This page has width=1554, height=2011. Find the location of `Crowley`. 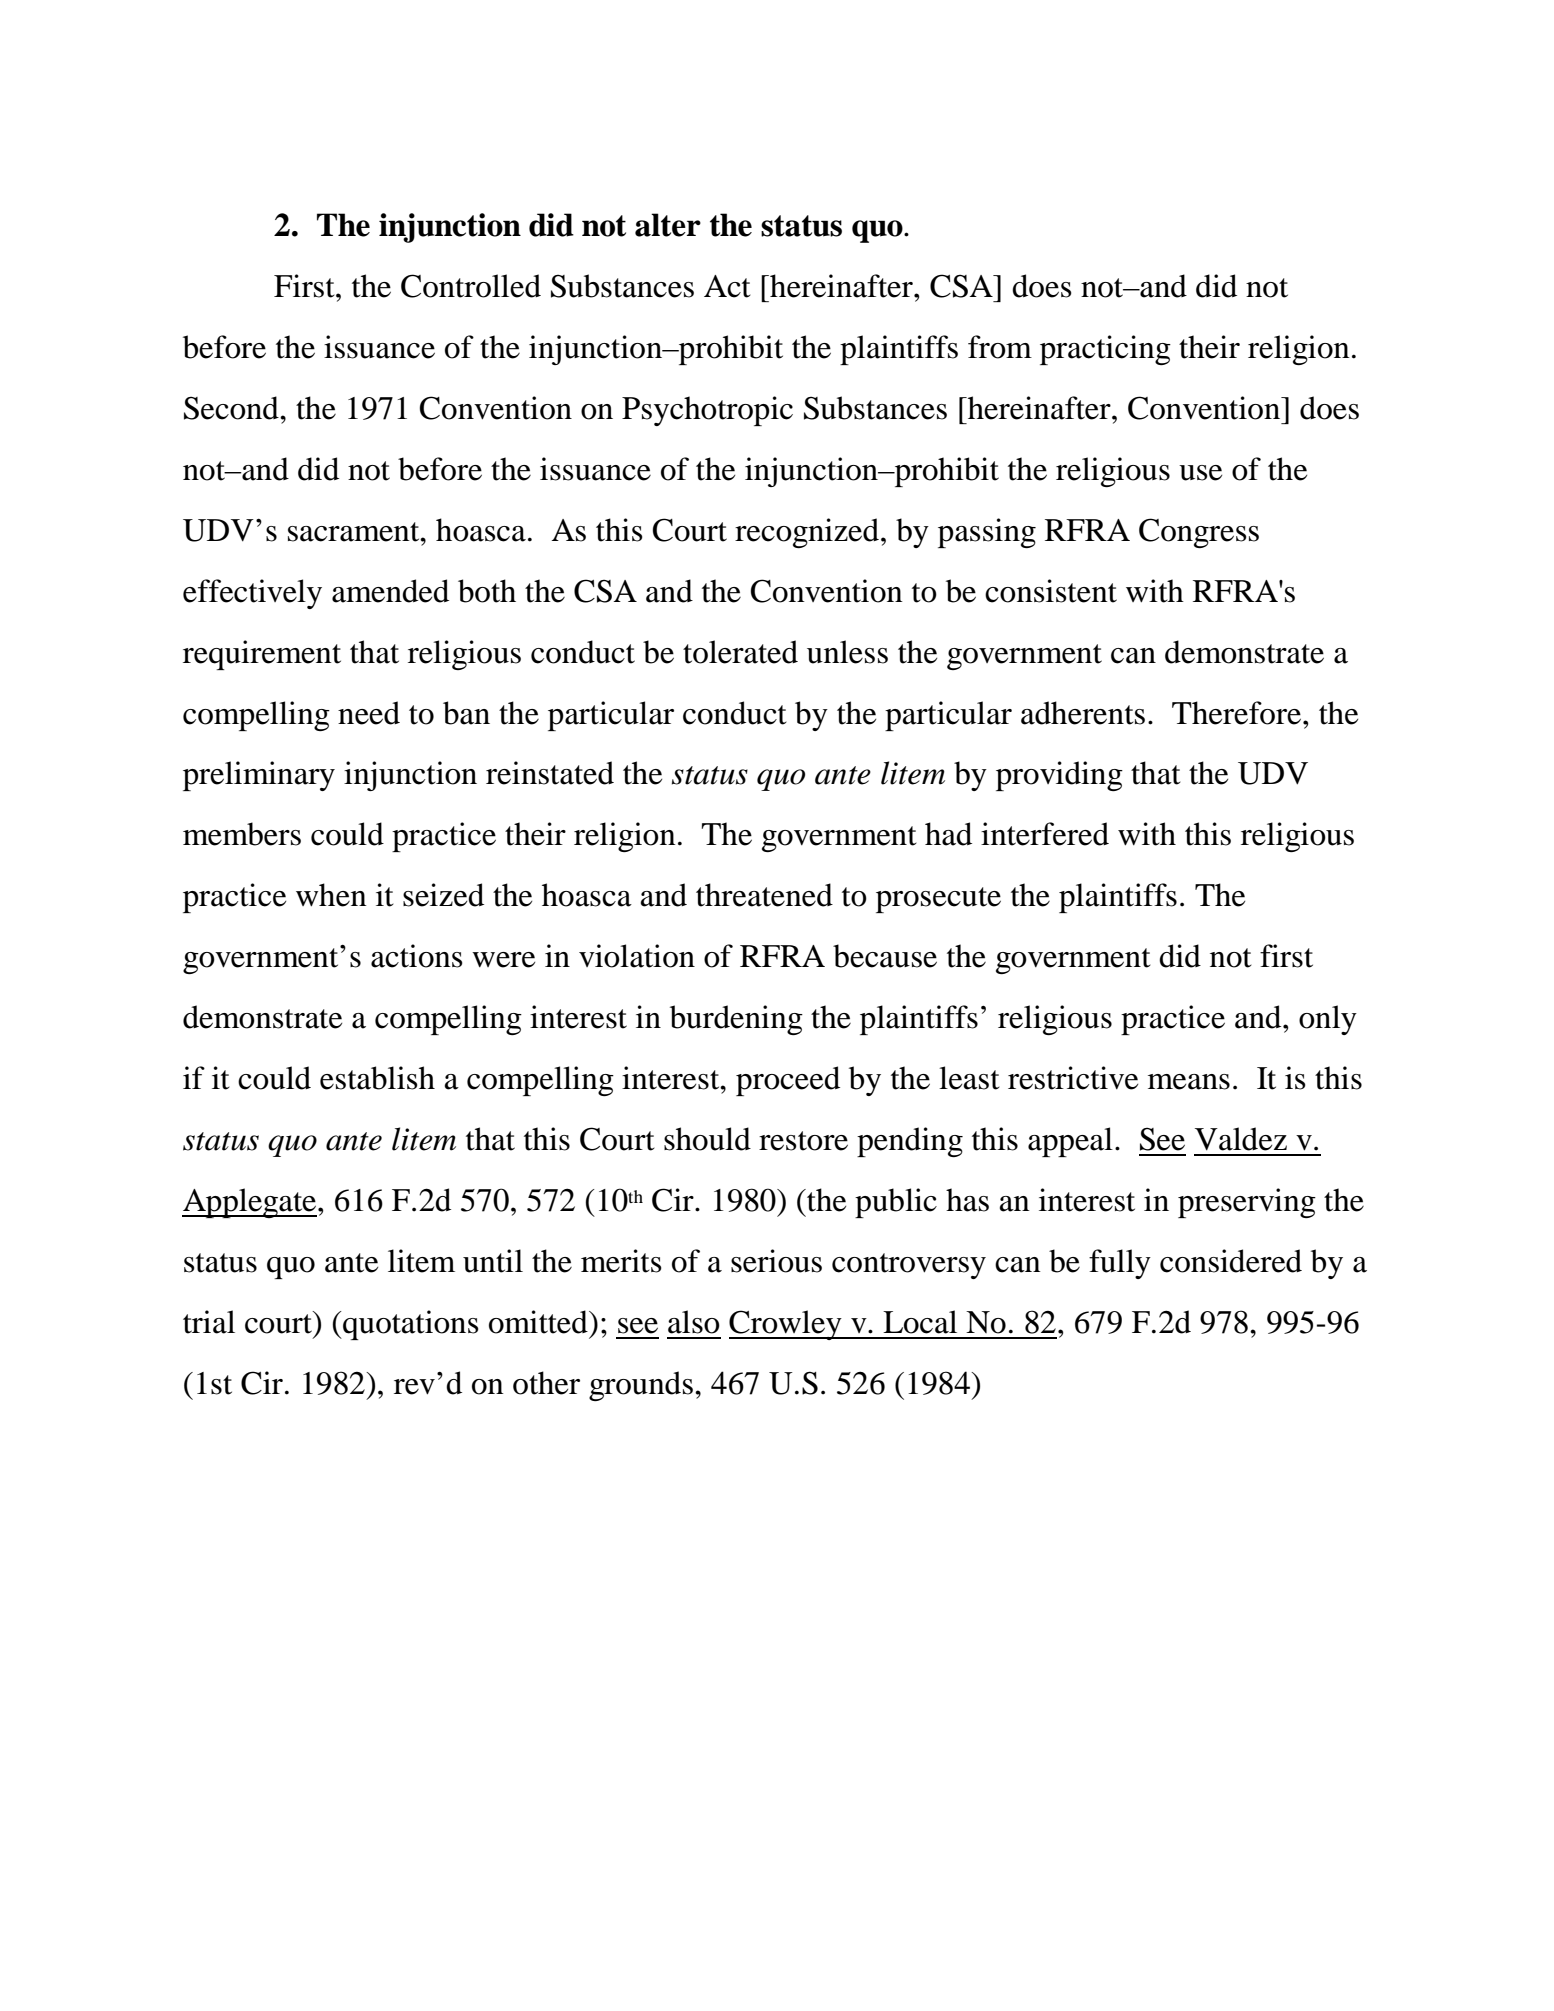

Crowley is located at coordinates (786, 1325).
